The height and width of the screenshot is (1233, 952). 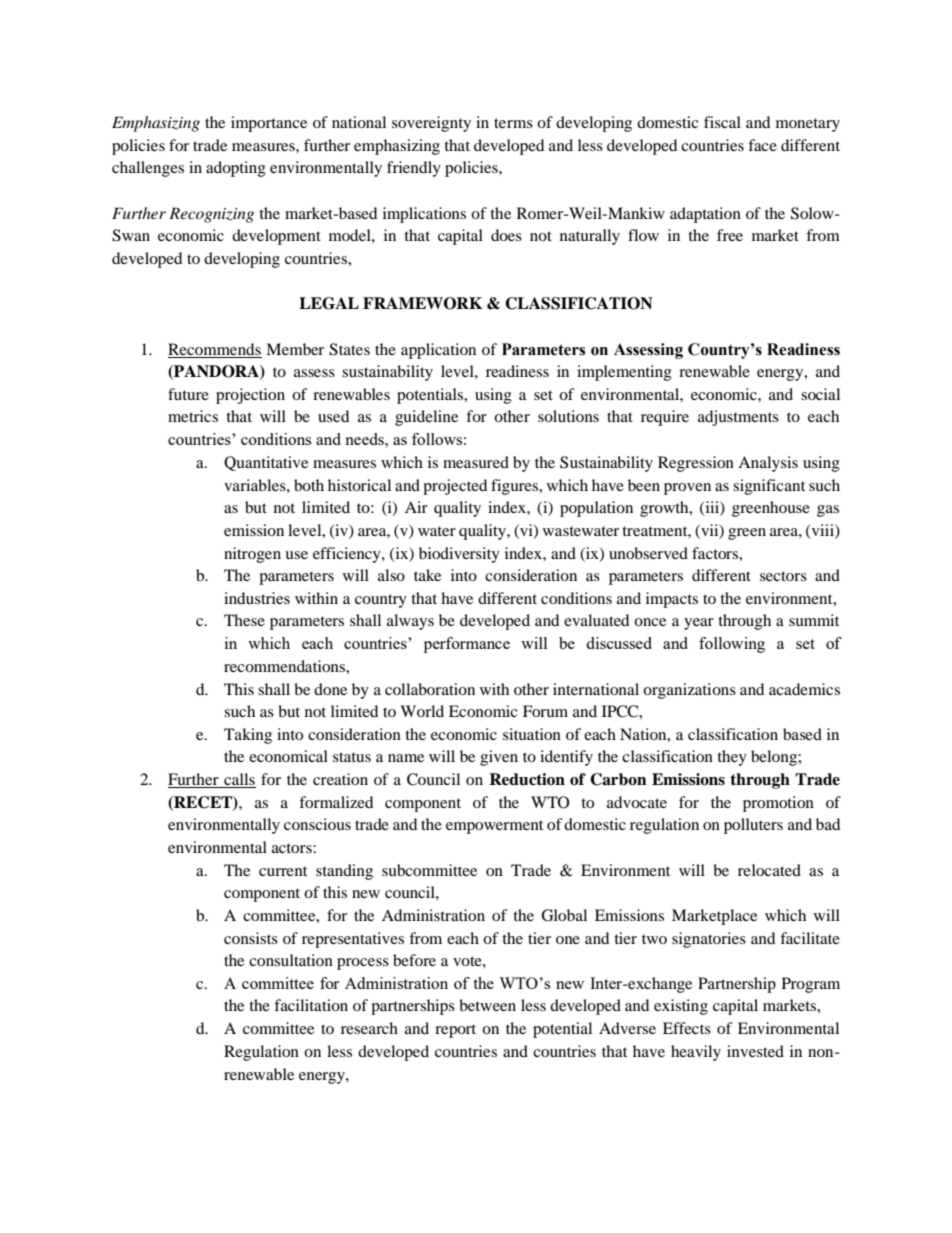 I want to click on polluters, so click(x=753, y=826).
